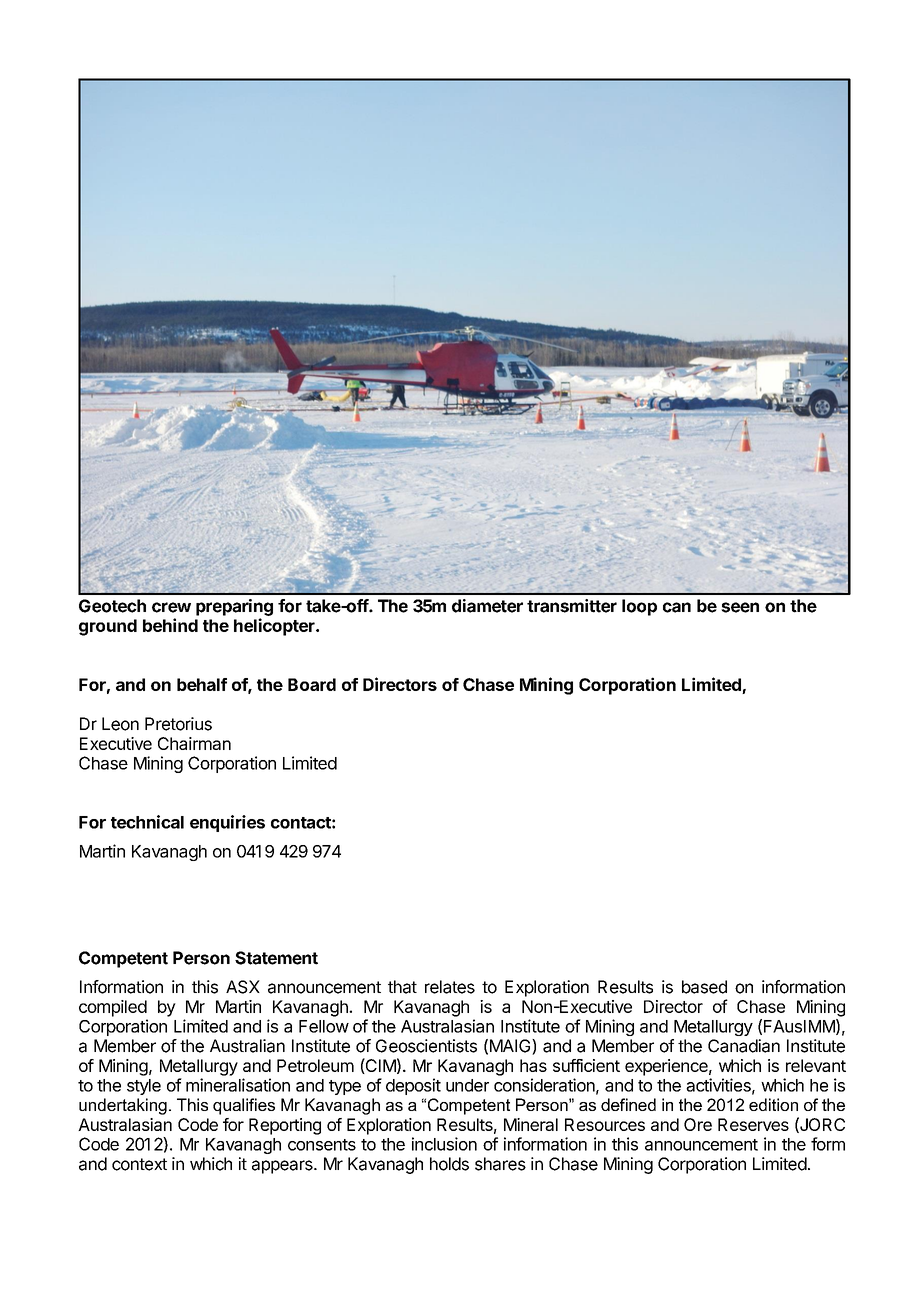 The width and height of the screenshot is (924, 1309). Describe the element at coordinates (227, 823) in the screenshot. I see `enquiries` at that location.
